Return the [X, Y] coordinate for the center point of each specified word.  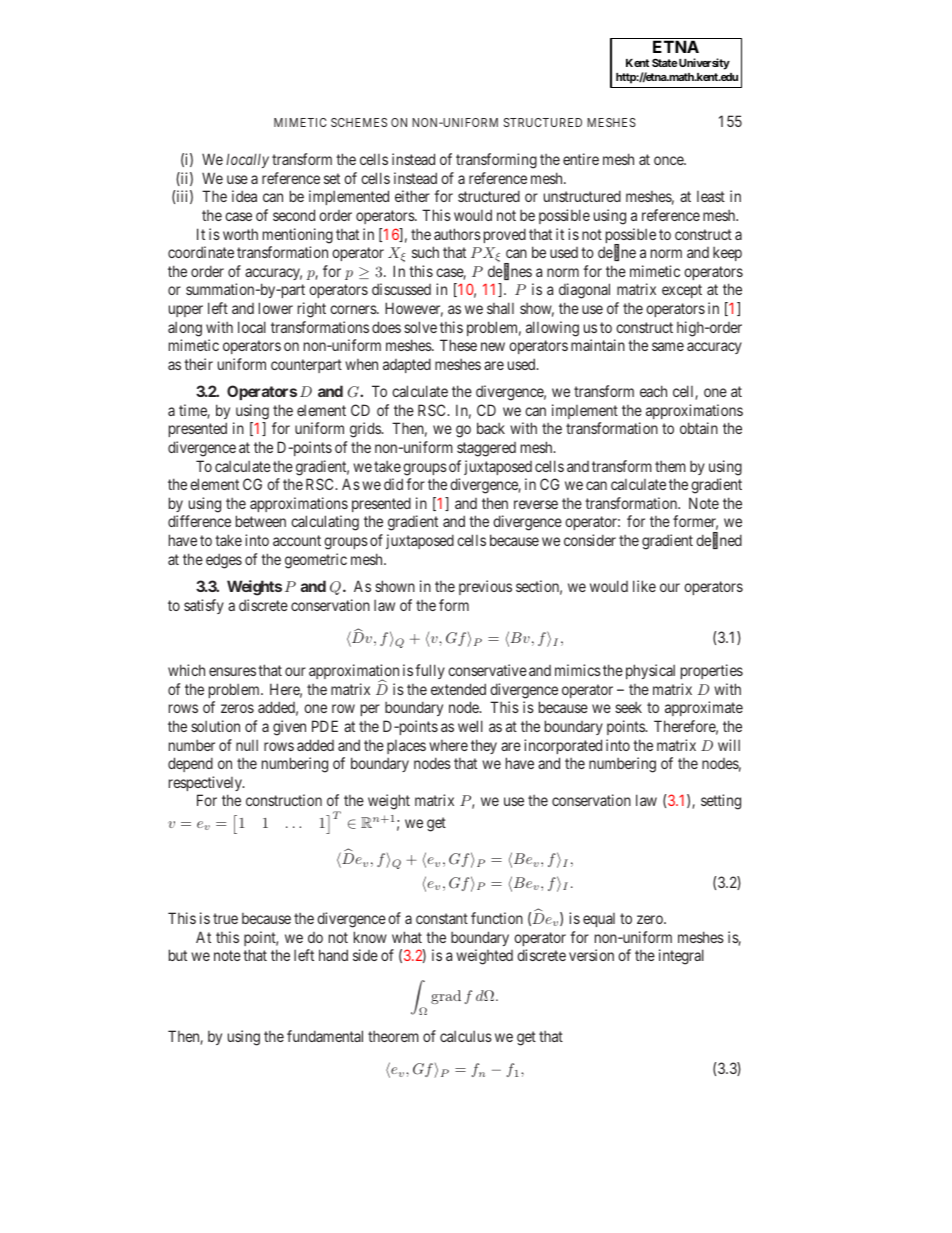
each [653, 391]
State [664, 62]
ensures [232, 671]
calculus [466, 1036]
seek [628, 707]
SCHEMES [359, 122]
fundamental [325, 1036]
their [198, 364]
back [491, 428]
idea [244, 196]
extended [458, 689]
